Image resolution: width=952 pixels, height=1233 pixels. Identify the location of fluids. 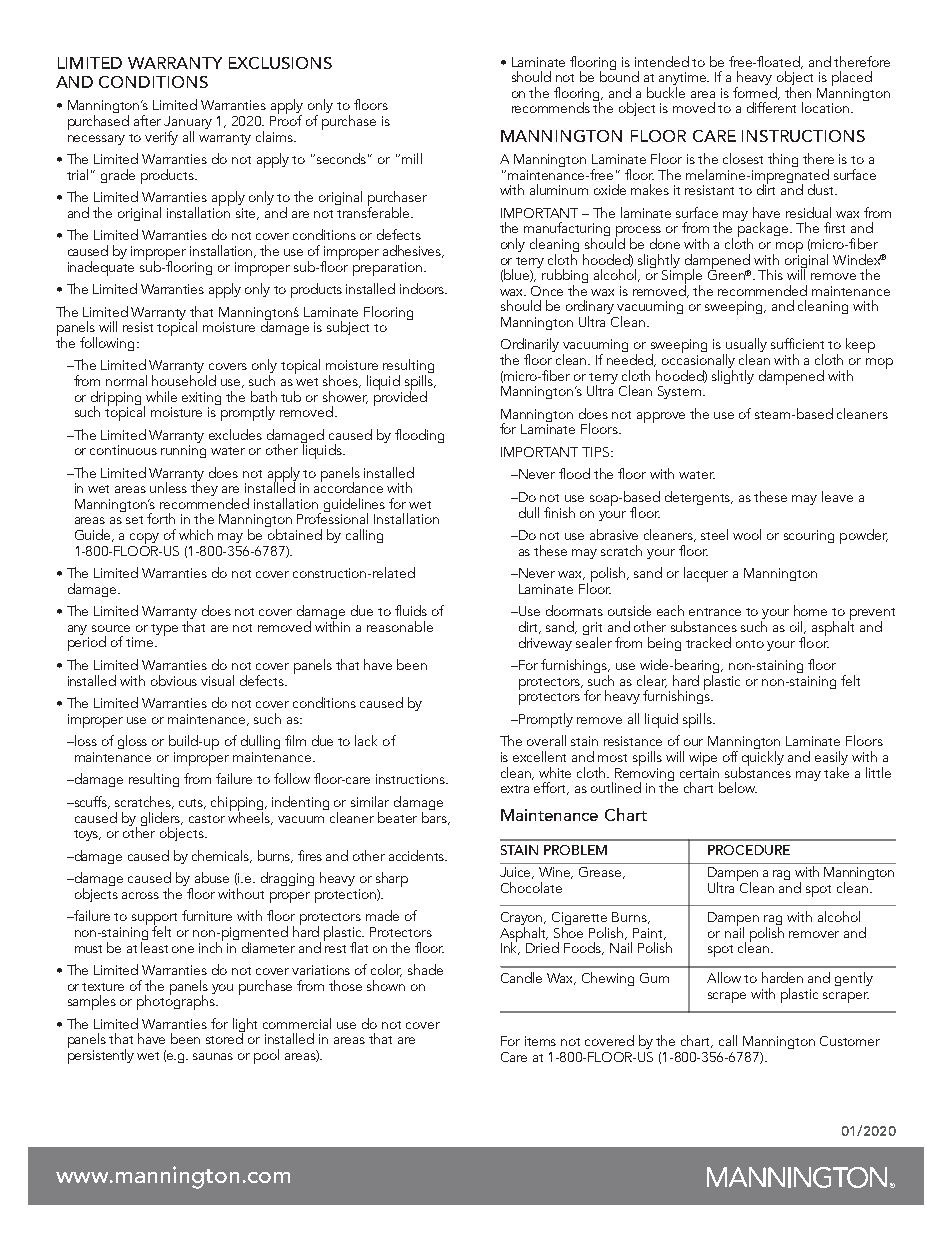
(411, 610).
